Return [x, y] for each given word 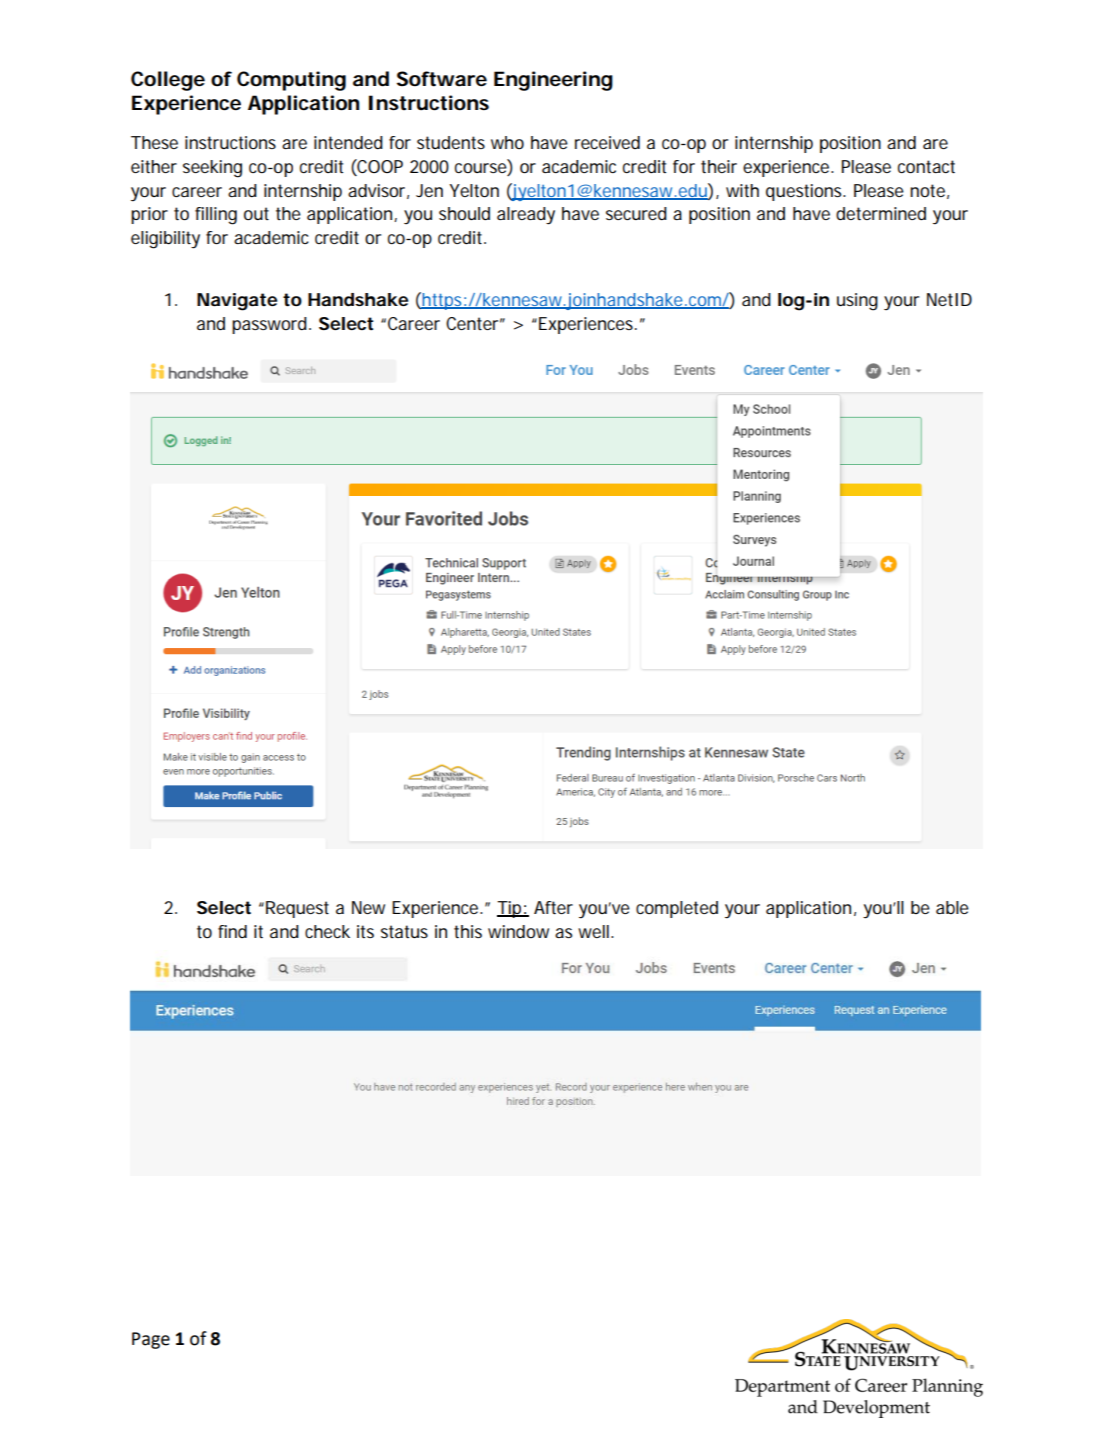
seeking [212, 169]
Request [296, 909]
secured [636, 213]
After [553, 908]
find [232, 931]
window [518, 931]
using [857, 302]
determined [881, 214]
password [269, 325]
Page [151, 1340]
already [526, 216]
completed [677, 909]
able [952, 907]
